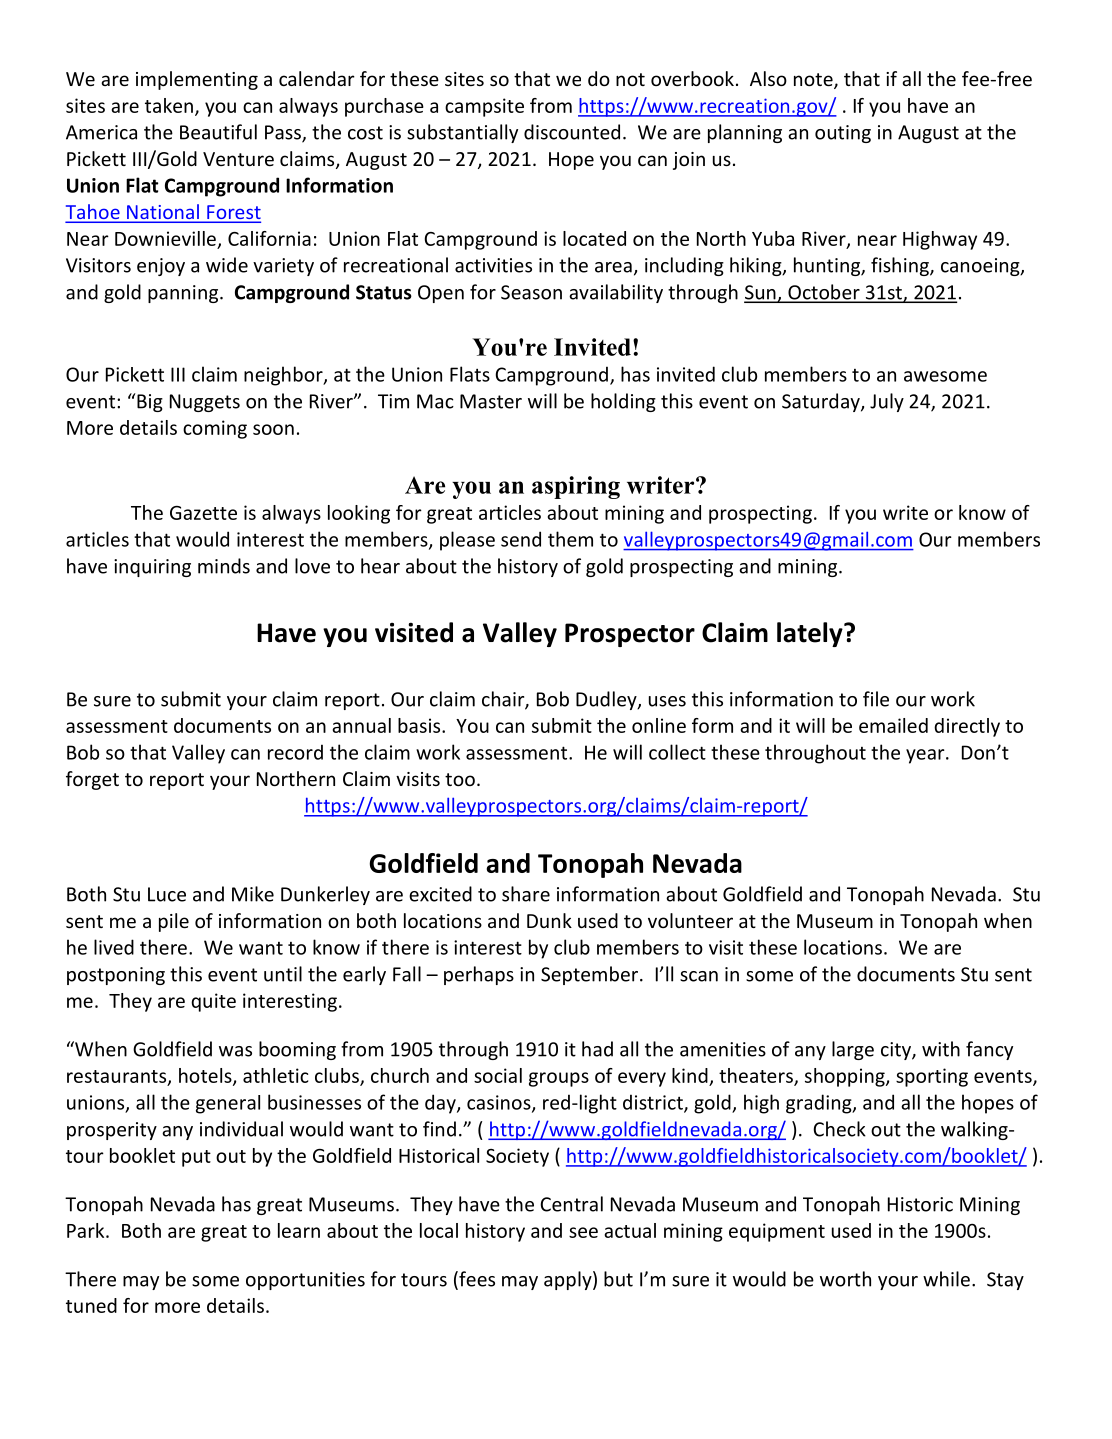 The image size is (1112, 1439). I want to click on volunteer, so click(690, 920).
